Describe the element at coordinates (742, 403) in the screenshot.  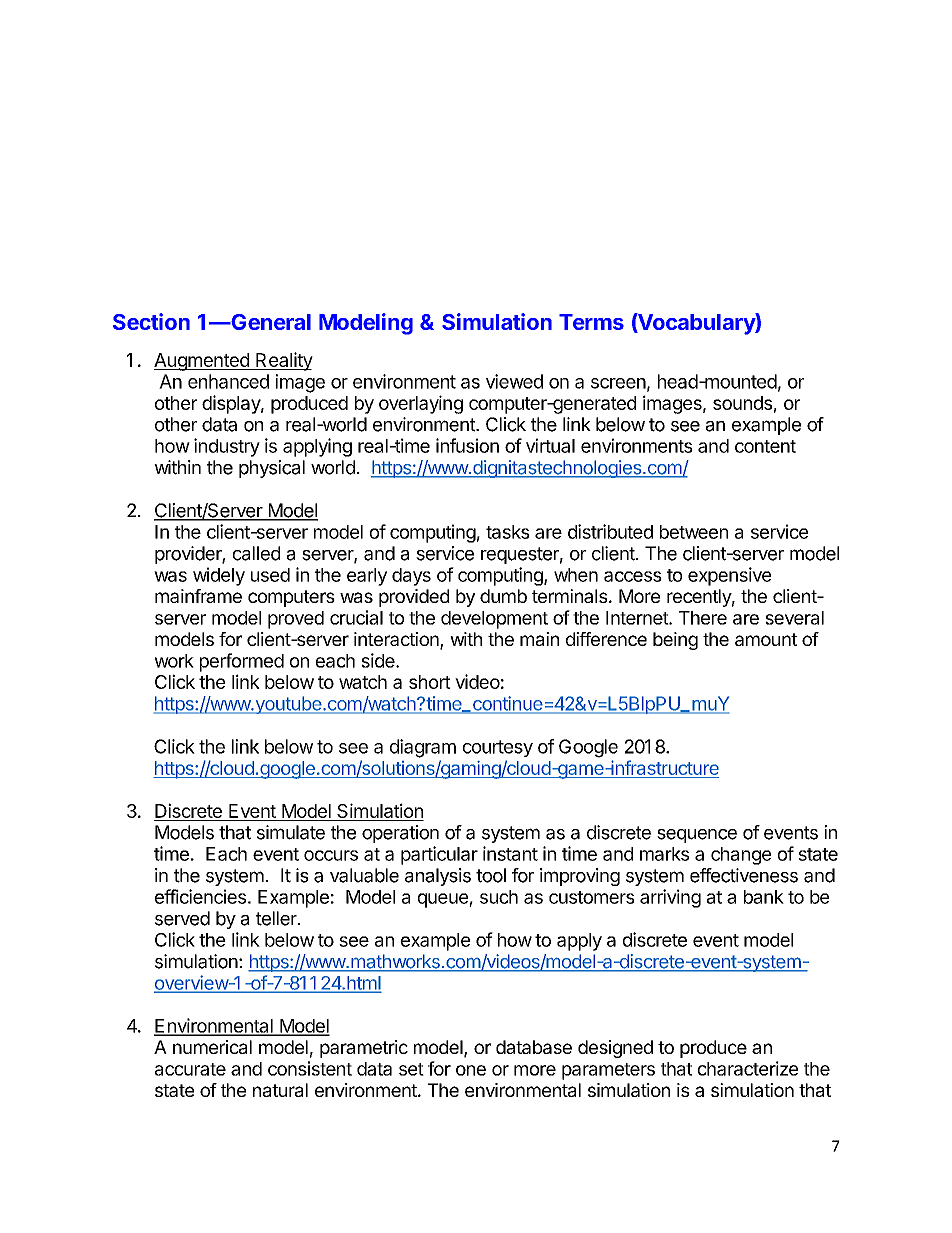
I see `sounds` at that location.
